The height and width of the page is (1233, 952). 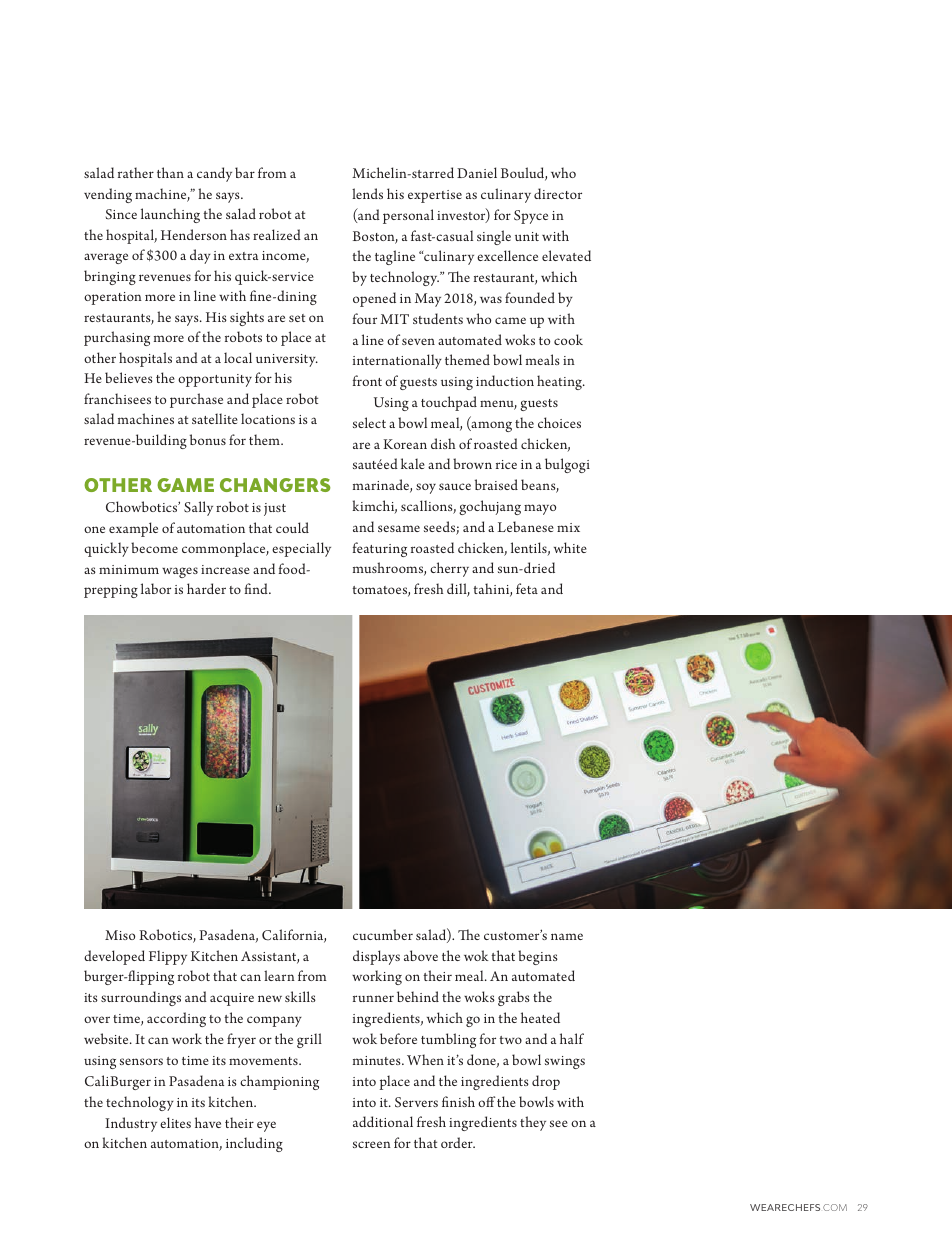 What do you see at coordinates (175, 1122) in the page?
I see `elites` at bounding box center [175, 1122].
